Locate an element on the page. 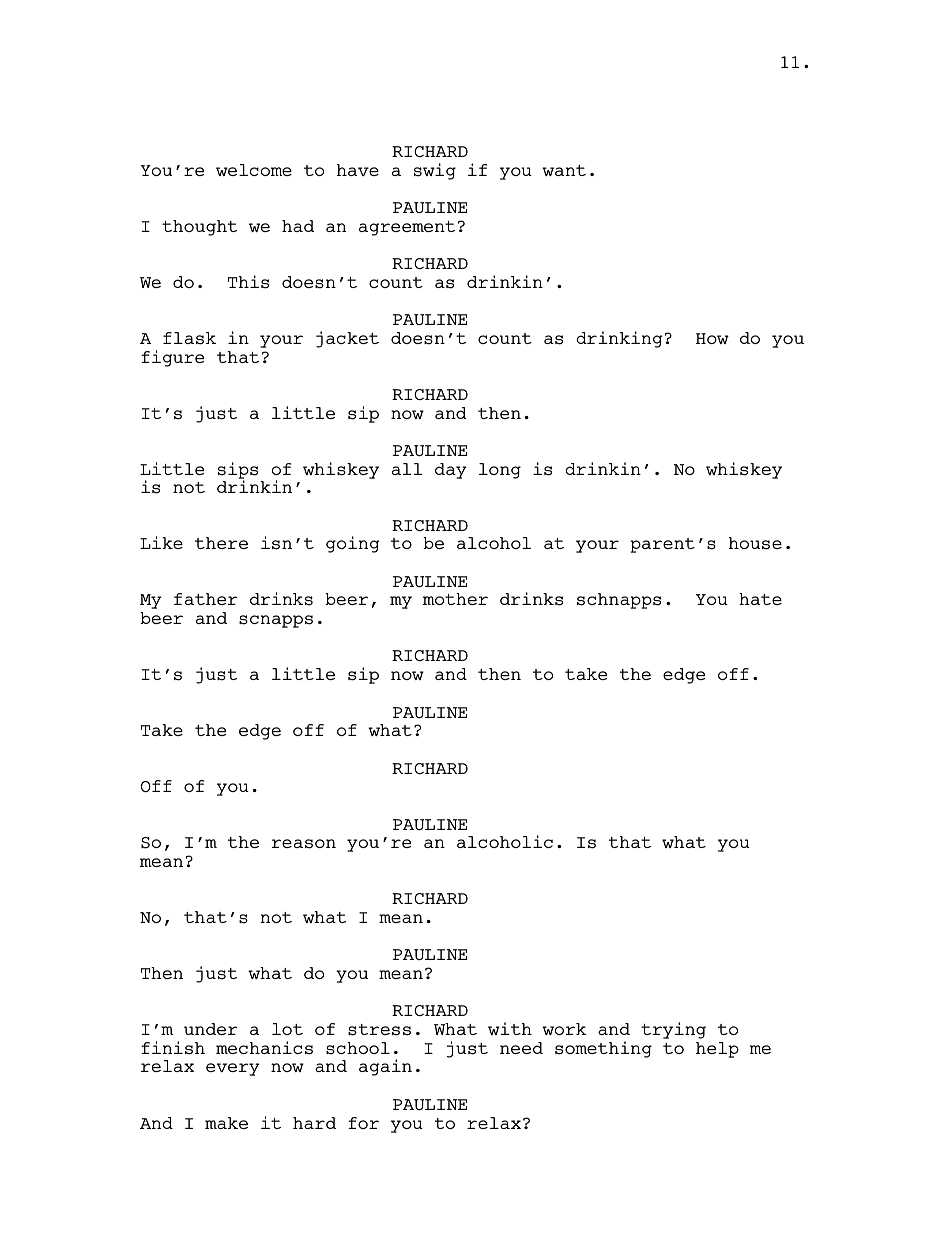 This page has height=1233, width=952. How is located at coordinates (712, 338).
